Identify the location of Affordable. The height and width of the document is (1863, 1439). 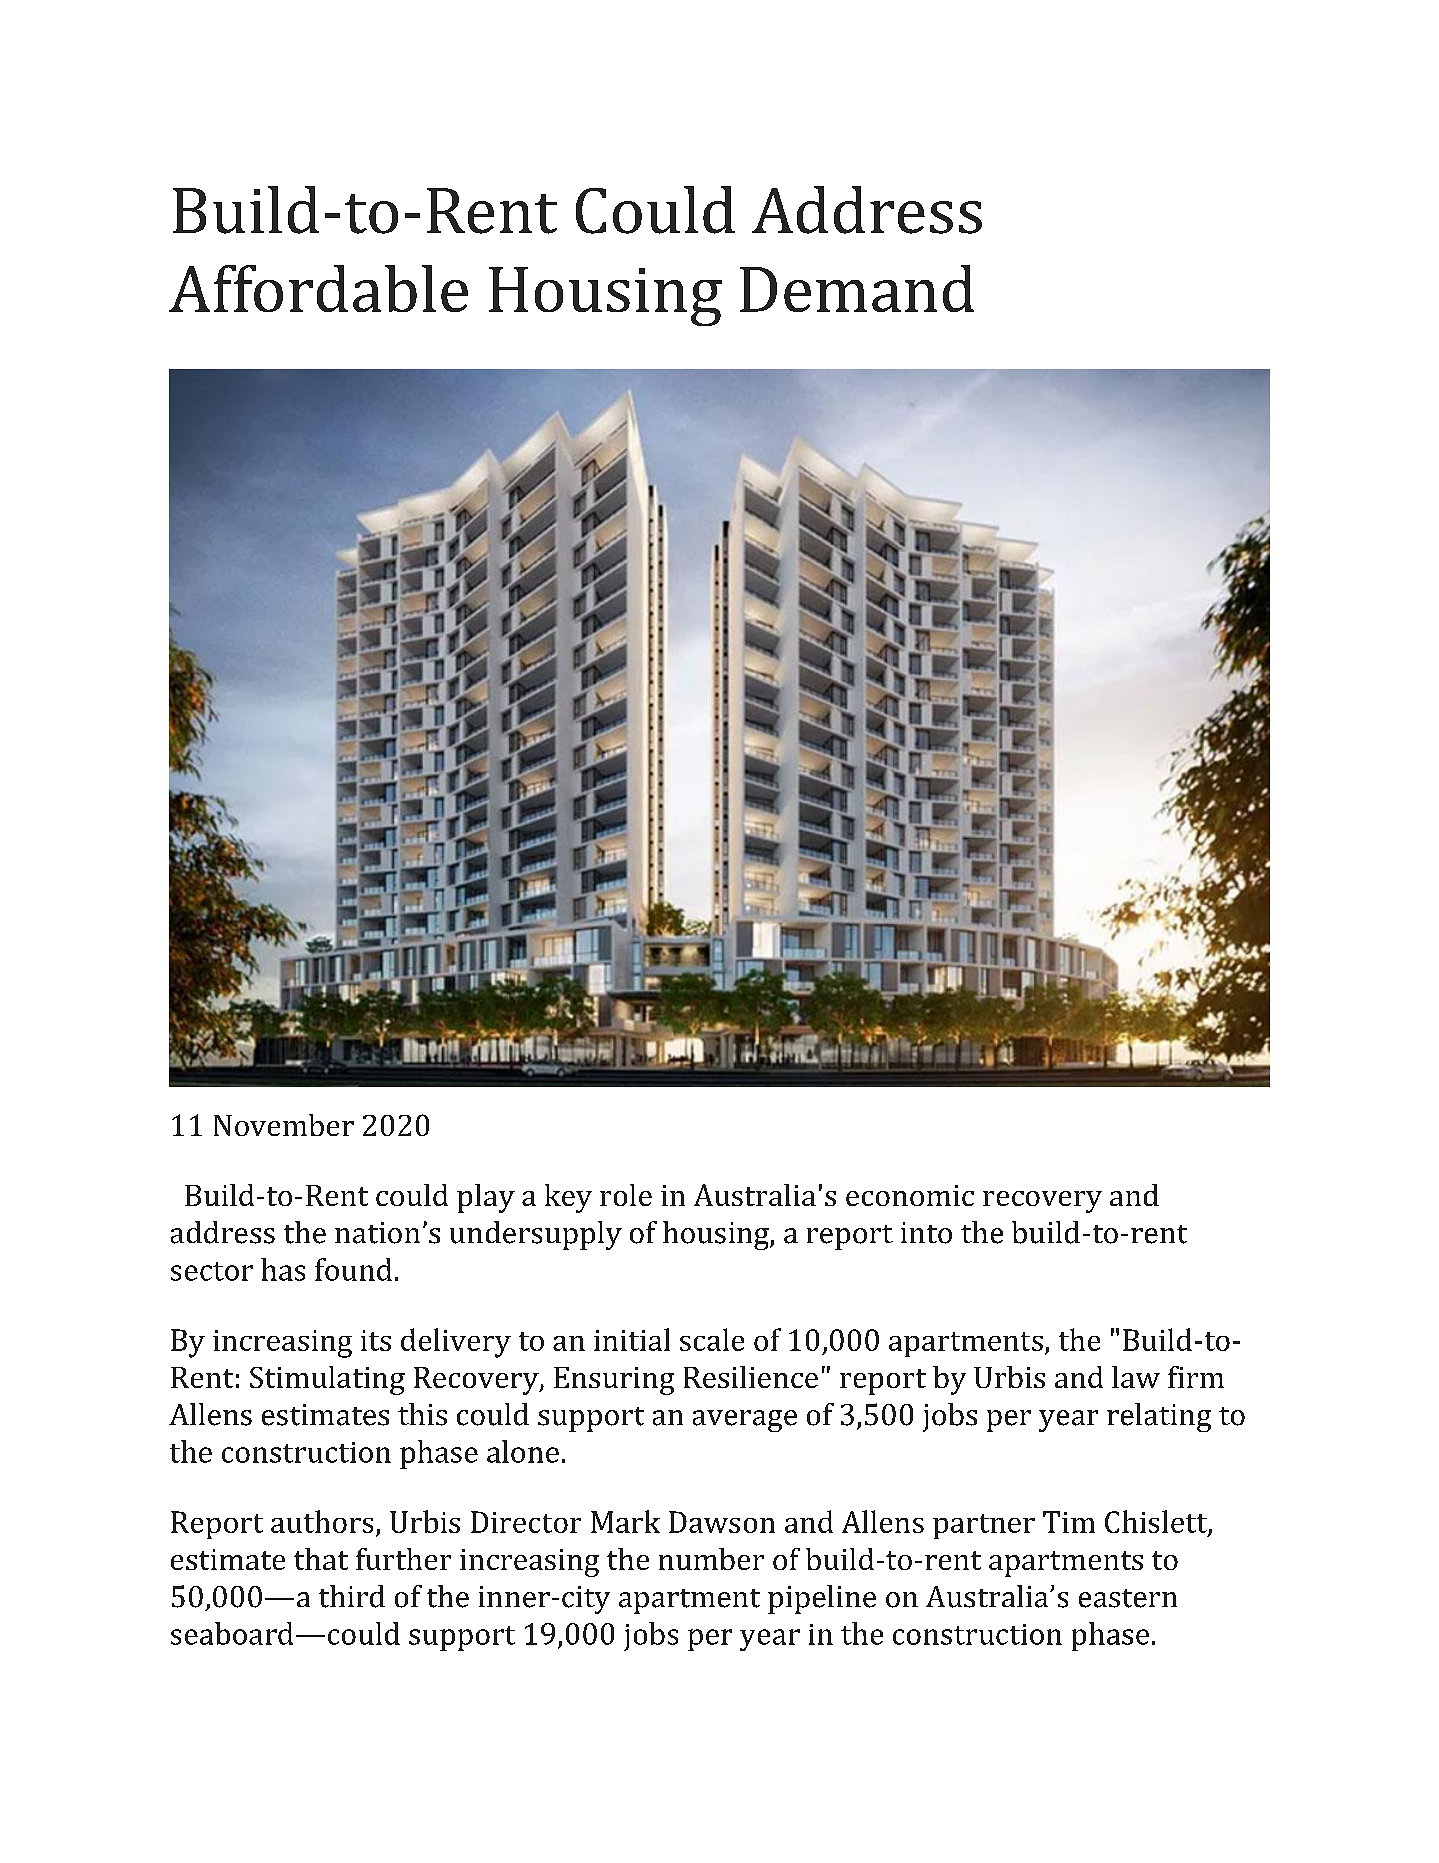
(318, 288).
